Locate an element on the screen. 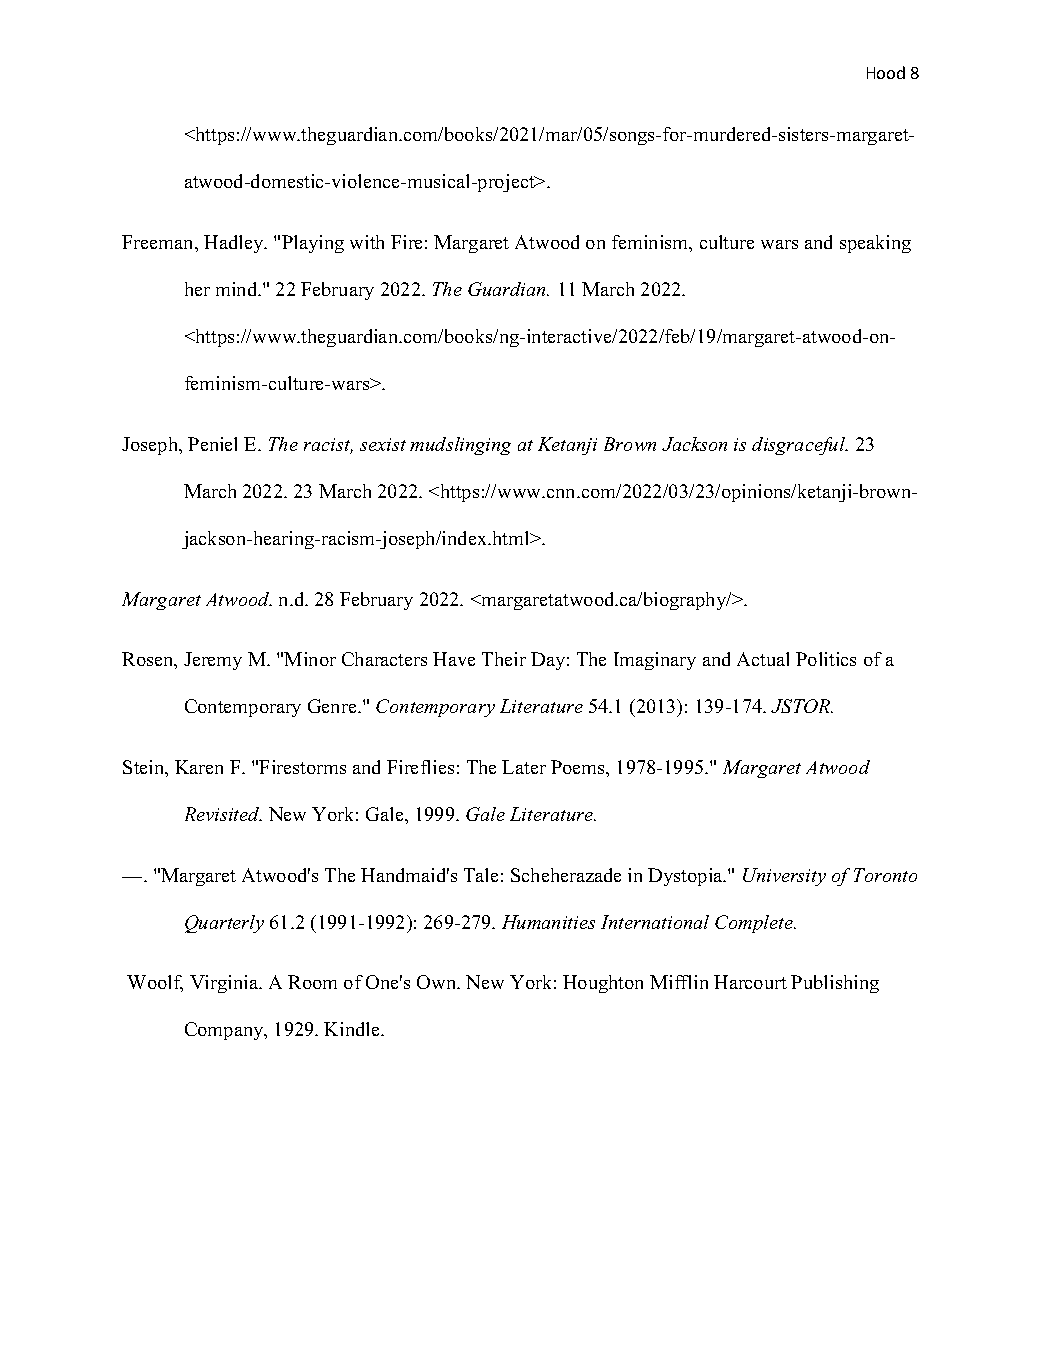 The image size is (1043, 1350). Hood is located at coordinates (886, 72).
